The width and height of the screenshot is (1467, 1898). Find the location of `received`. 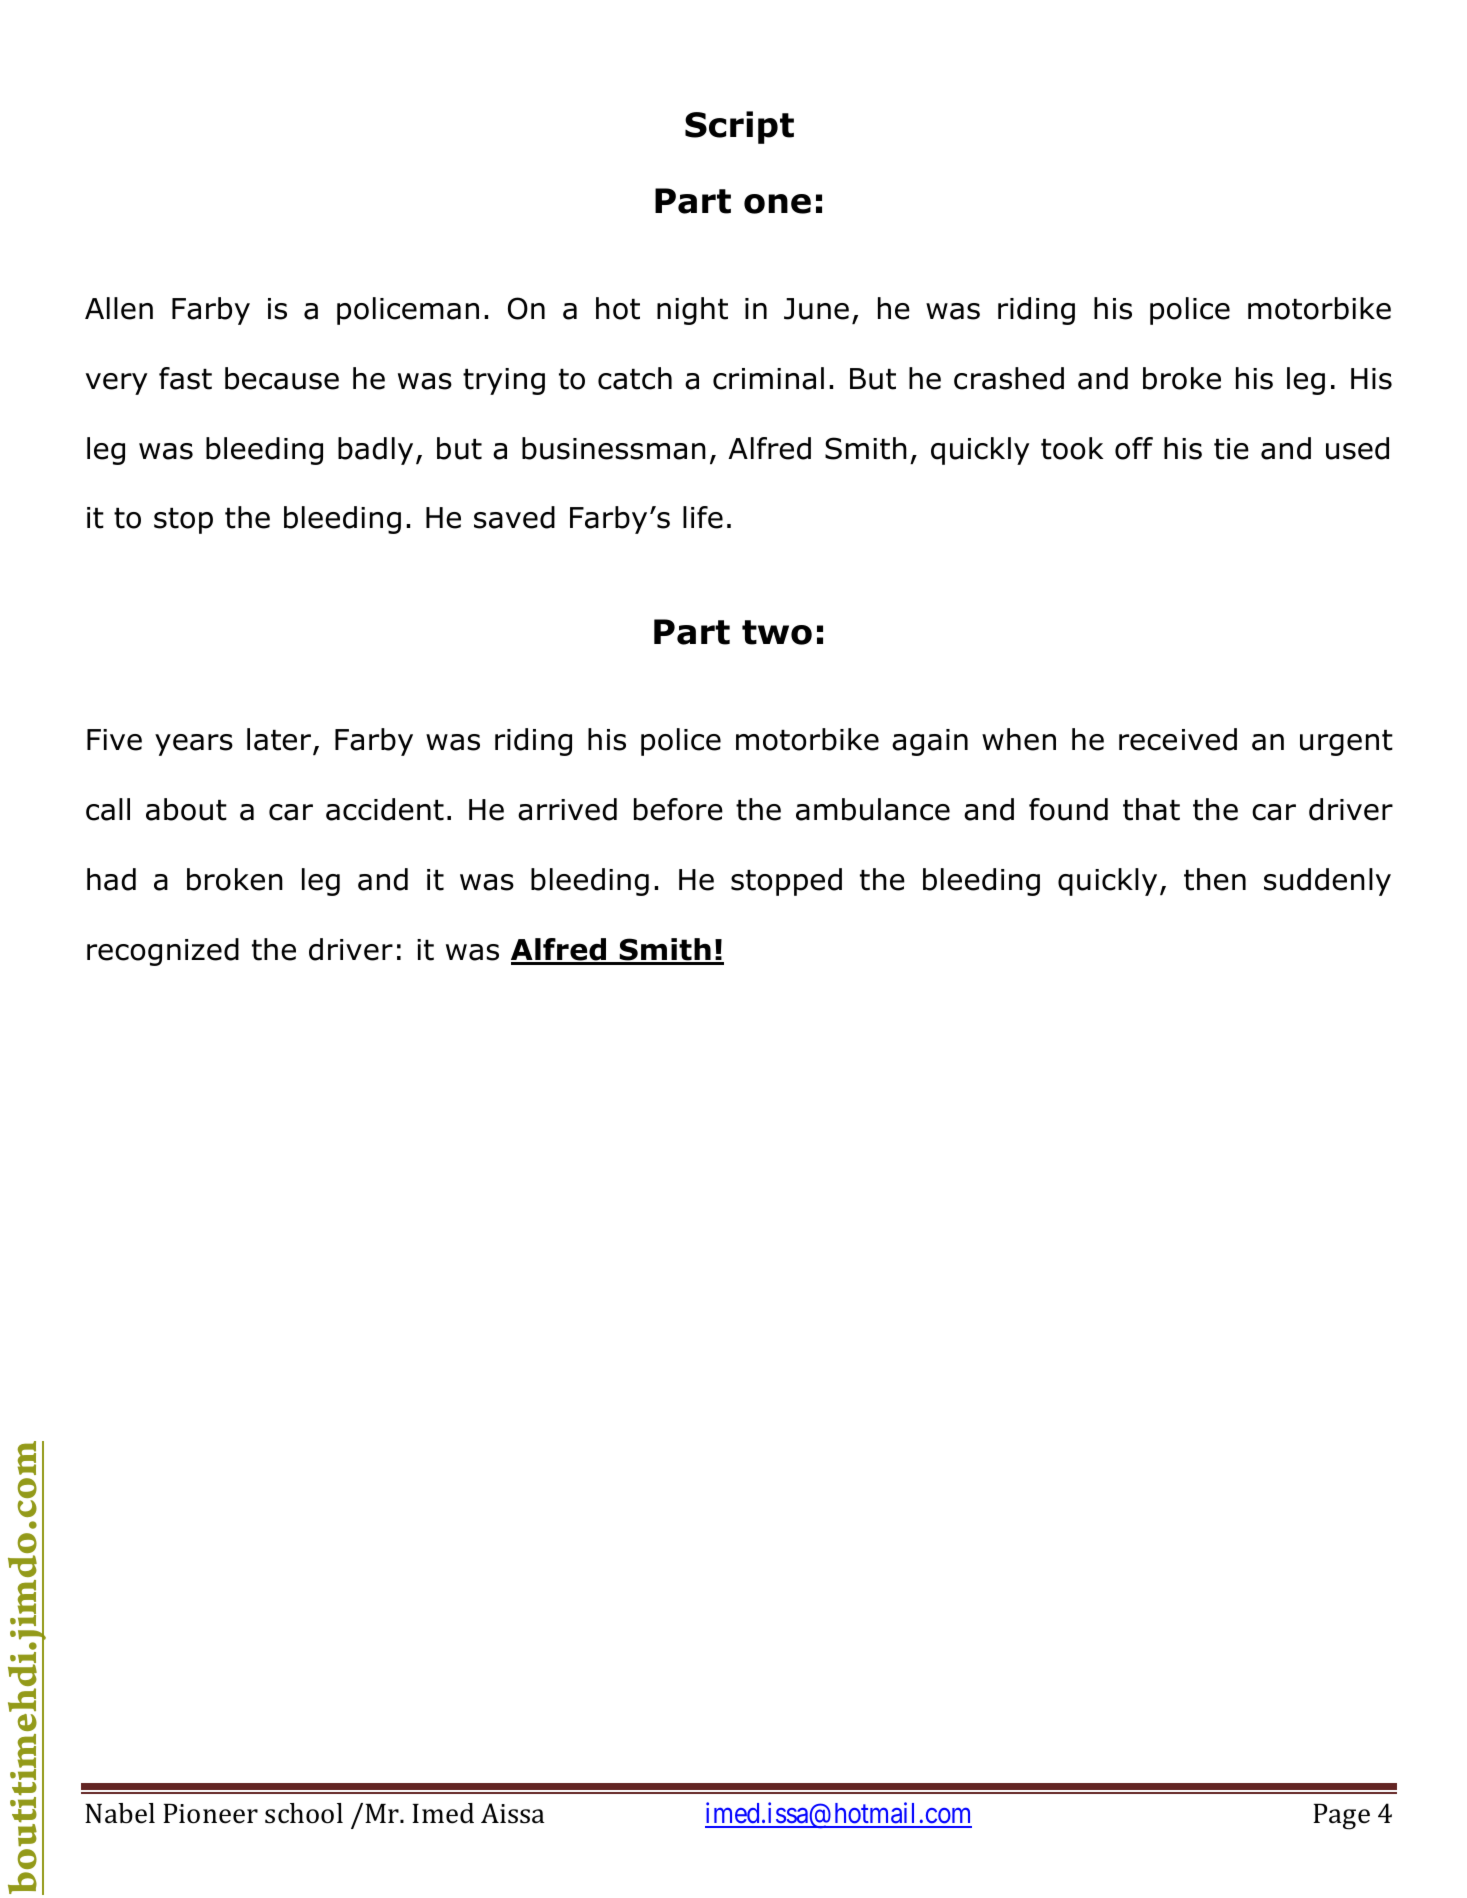

received is located at coordinates (1178, 739).
